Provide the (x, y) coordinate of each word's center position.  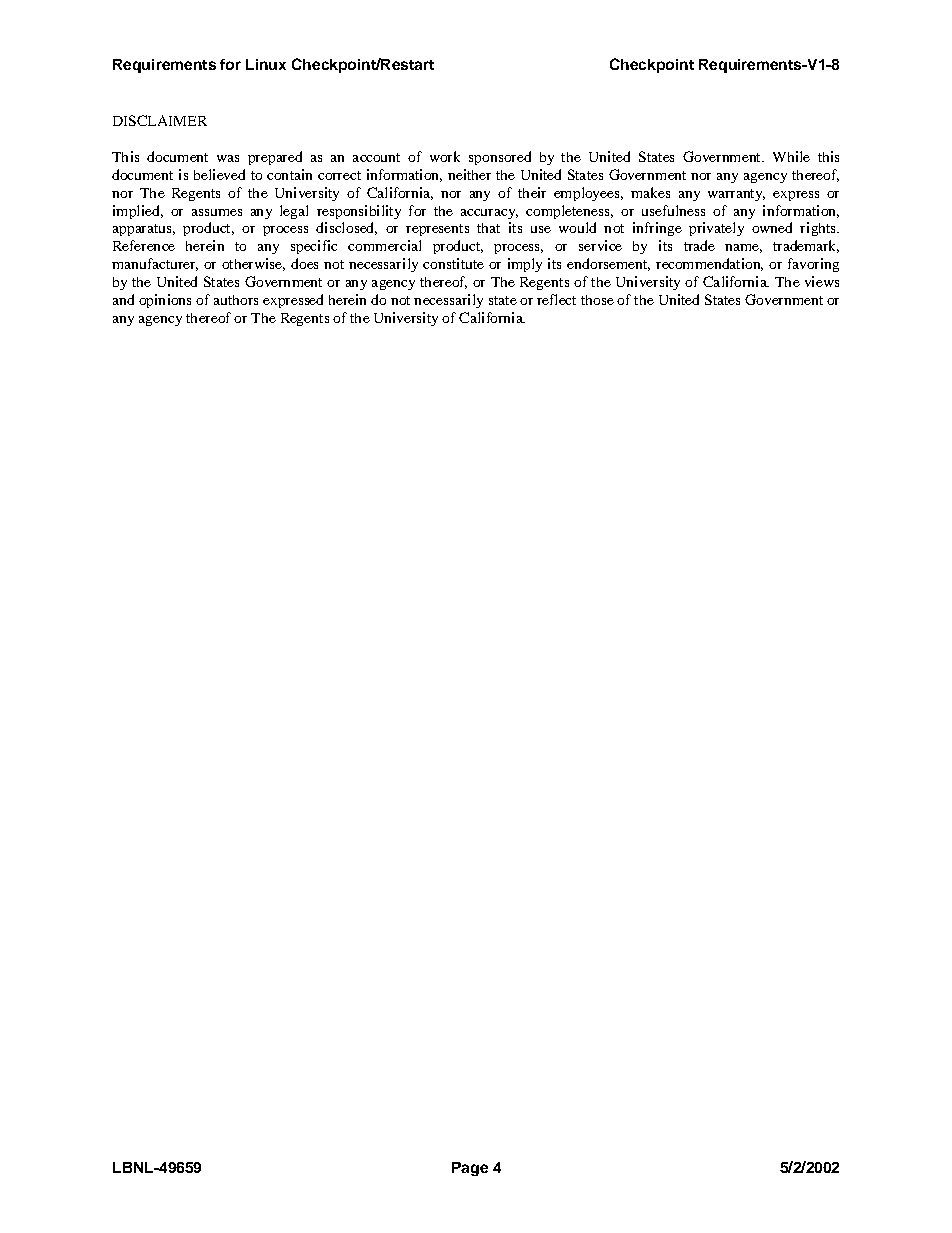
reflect (556, 299)
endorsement (608, 264)
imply (525, 265)
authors (236, 300)
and (123, 299)
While (791, 156)
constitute (453, 263)
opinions (165, 301)
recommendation (709, 264)
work (445, 156)
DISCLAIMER (160, 120)
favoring (813, 265)
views (822, 281)
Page (470, 1169)
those (597, 300)
